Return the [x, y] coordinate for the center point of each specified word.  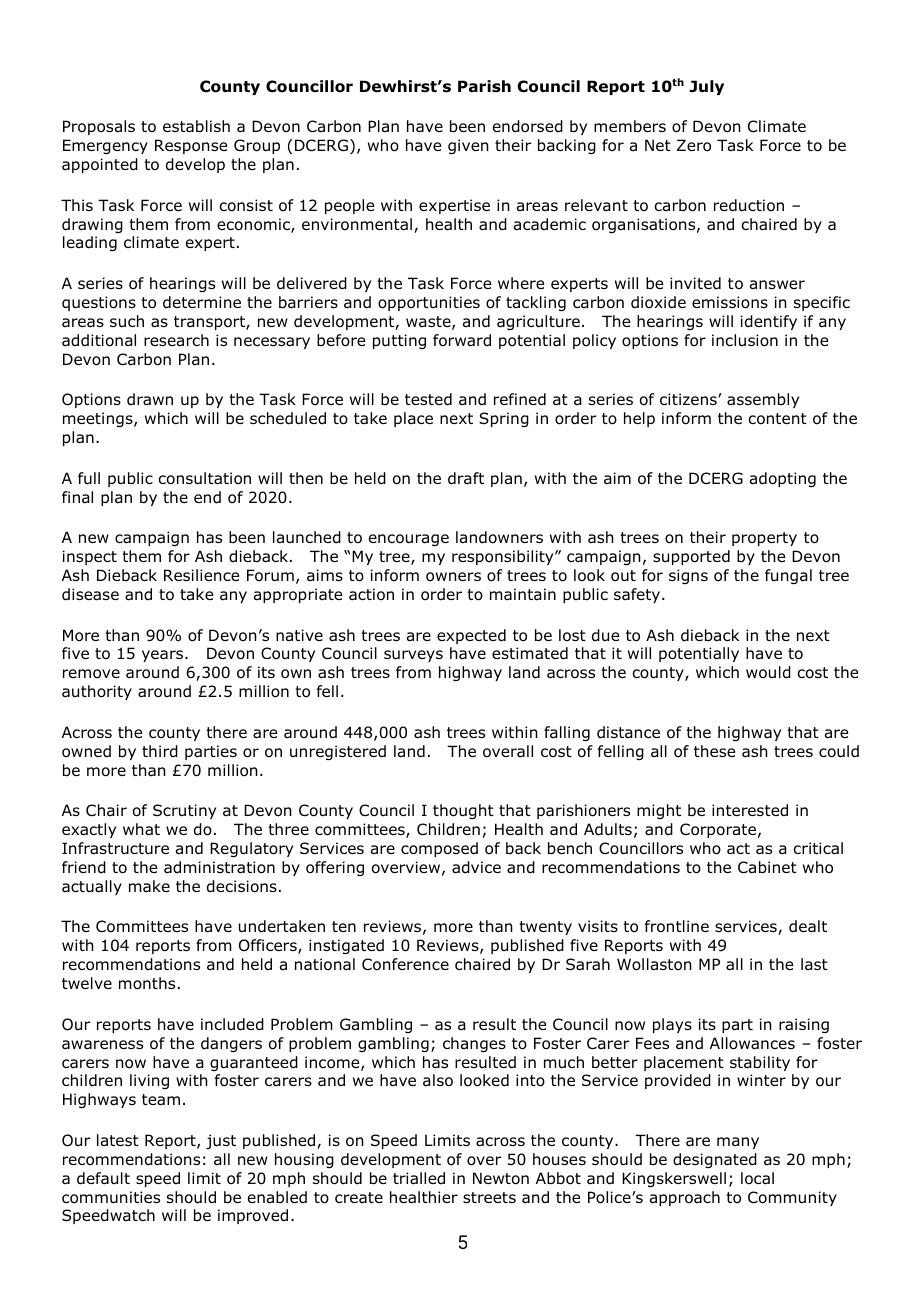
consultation [204, 478]
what [141, 829]
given [468, 146]
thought [463, 811]
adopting [783, 479]
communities [111, 1197]
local [757, 1178]
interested [750, 810]
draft [466, 478]
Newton [501, 1178]
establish [196, 126]
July [707, 87]
